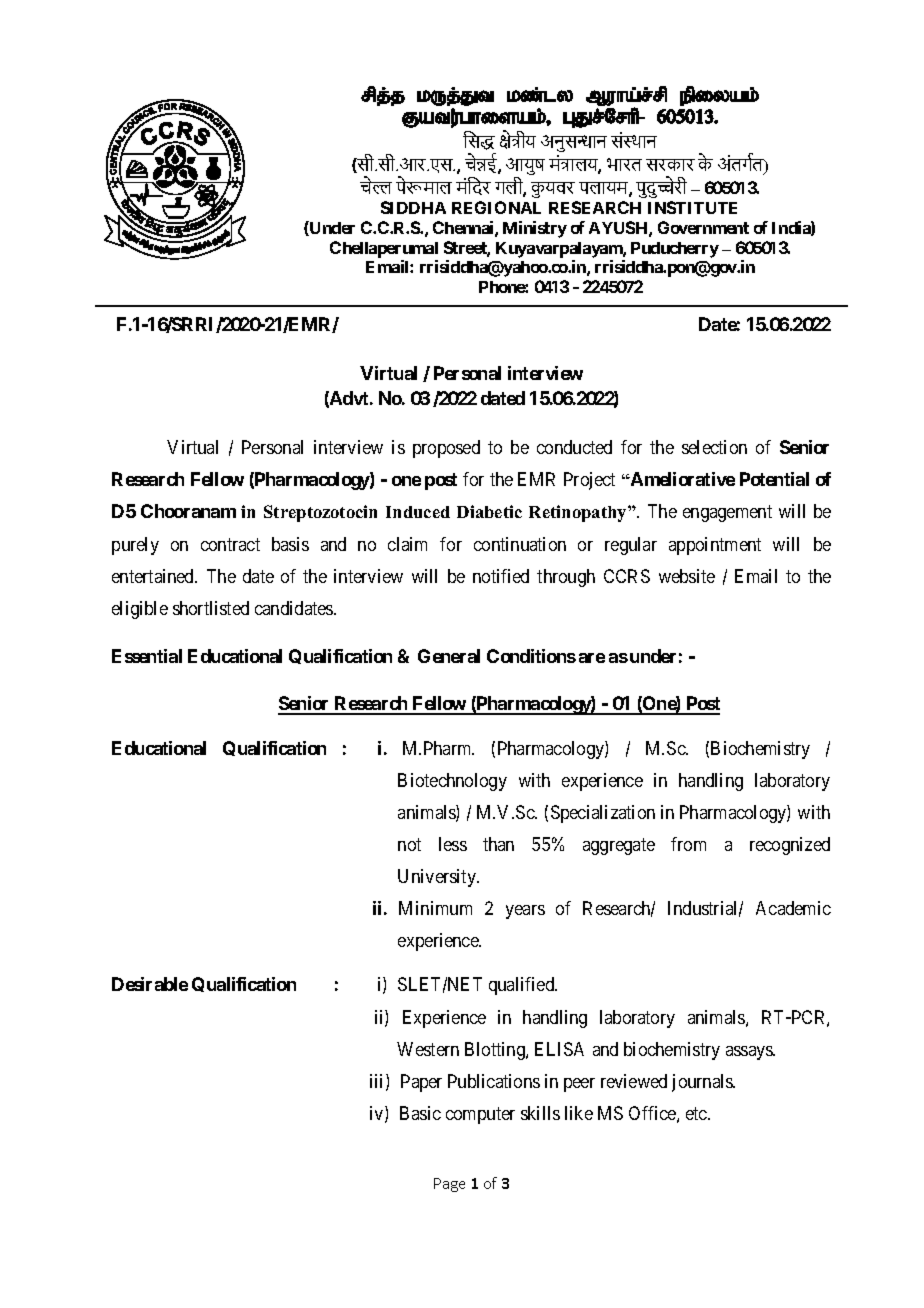 Image resolution: width=924 pixels, height=1308 pixels. I want to click on Minimum, so click(435, 908).
